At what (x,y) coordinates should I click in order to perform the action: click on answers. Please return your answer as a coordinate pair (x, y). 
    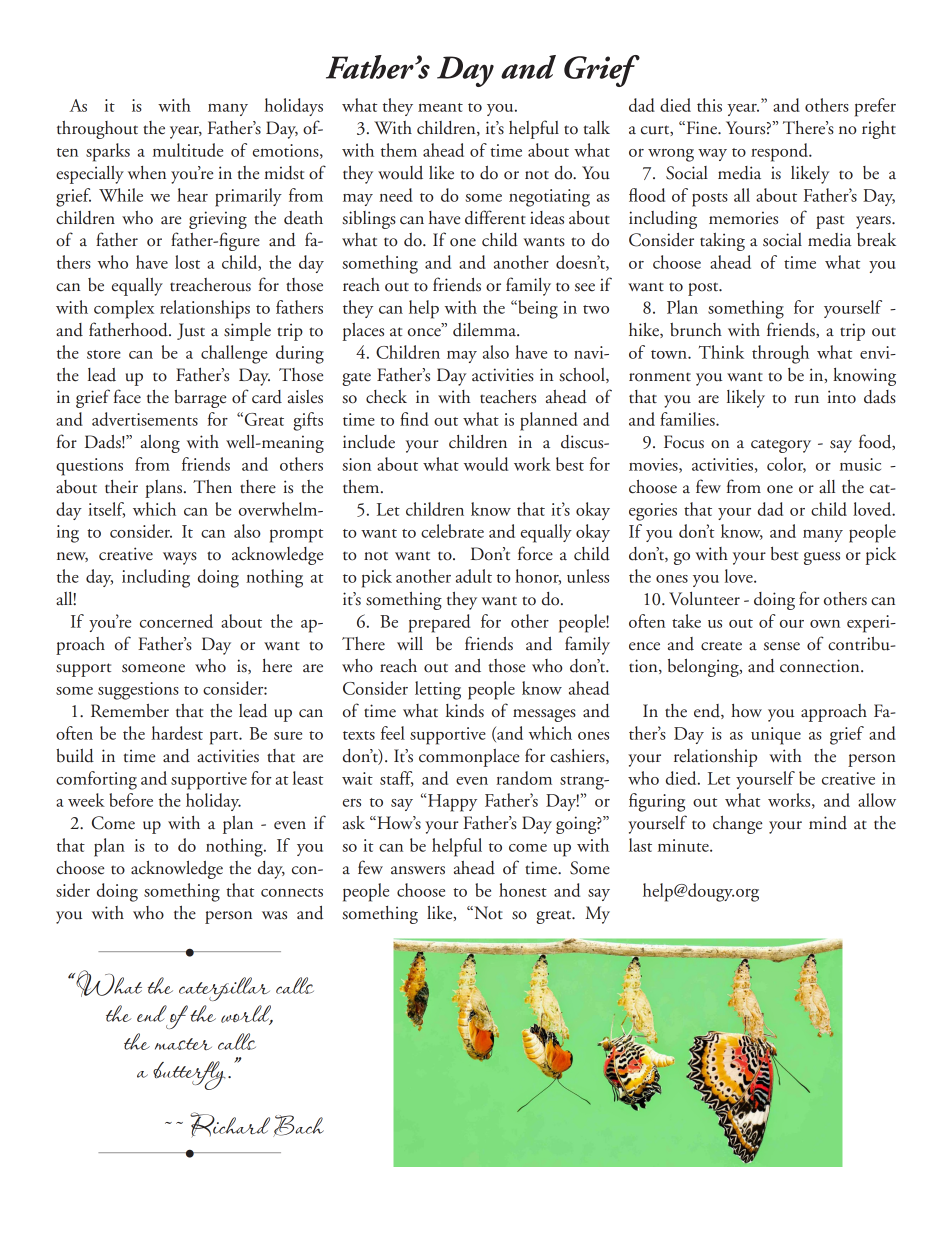
    Looking at the image, I should click on (418, 870).
